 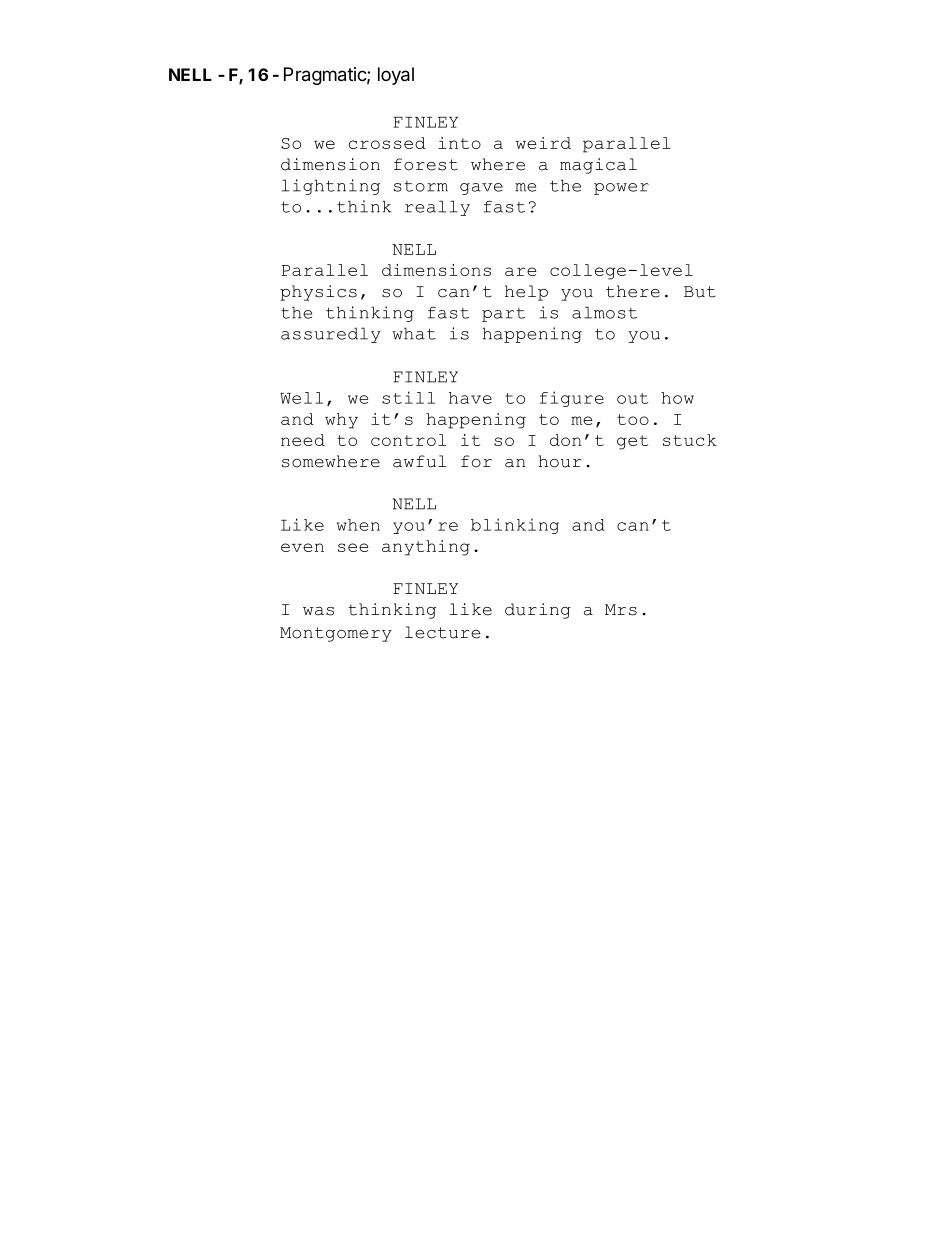 What do you see at coordinates (538, 611) in the image?
I see `during` at bounding box center [538, 611].
